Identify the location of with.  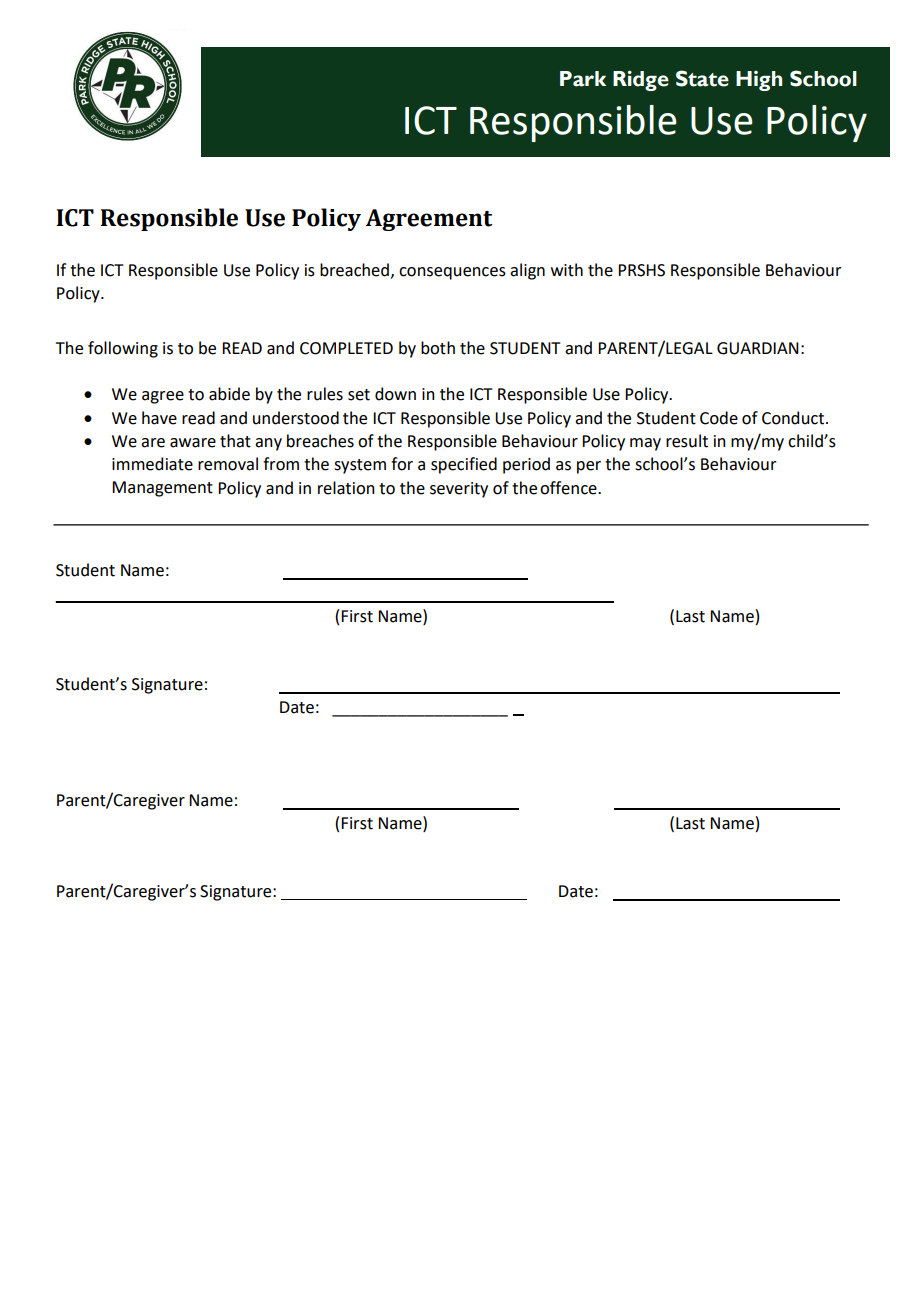
(567, 270).
